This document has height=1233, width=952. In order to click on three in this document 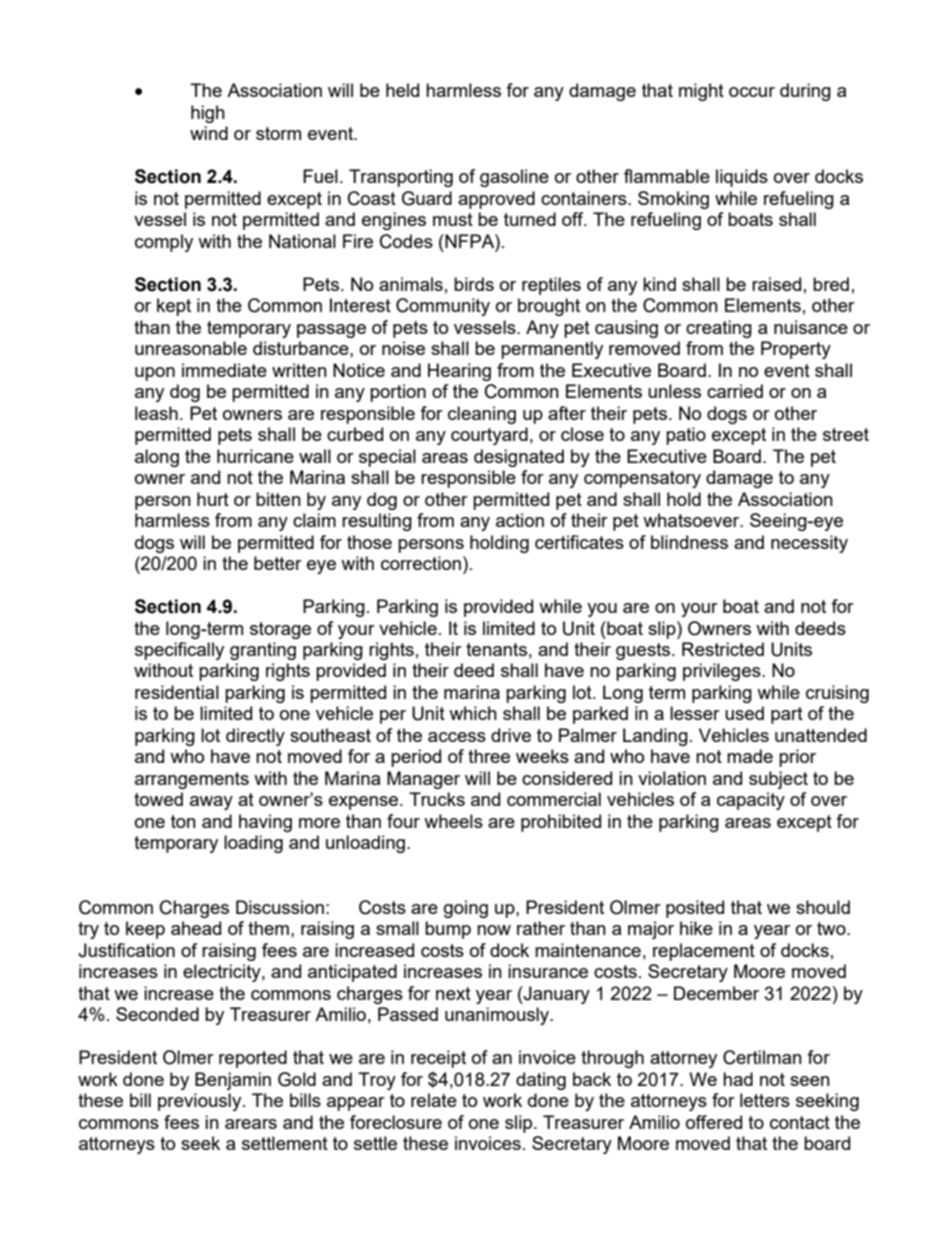, I will do `click(489, 756)`.
